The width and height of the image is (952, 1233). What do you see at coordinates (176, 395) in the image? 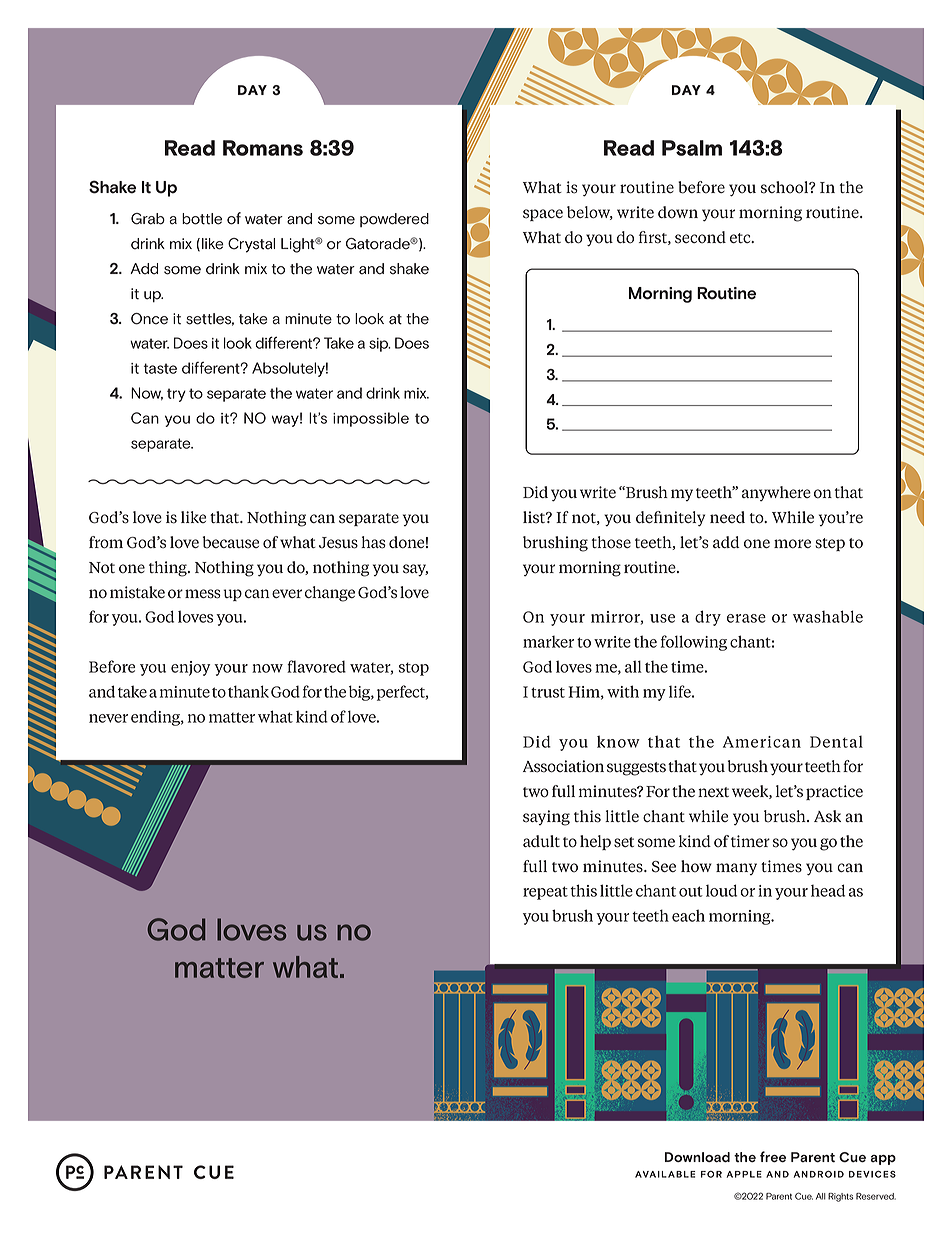
I see `try` at bounding box center [176, 395].
